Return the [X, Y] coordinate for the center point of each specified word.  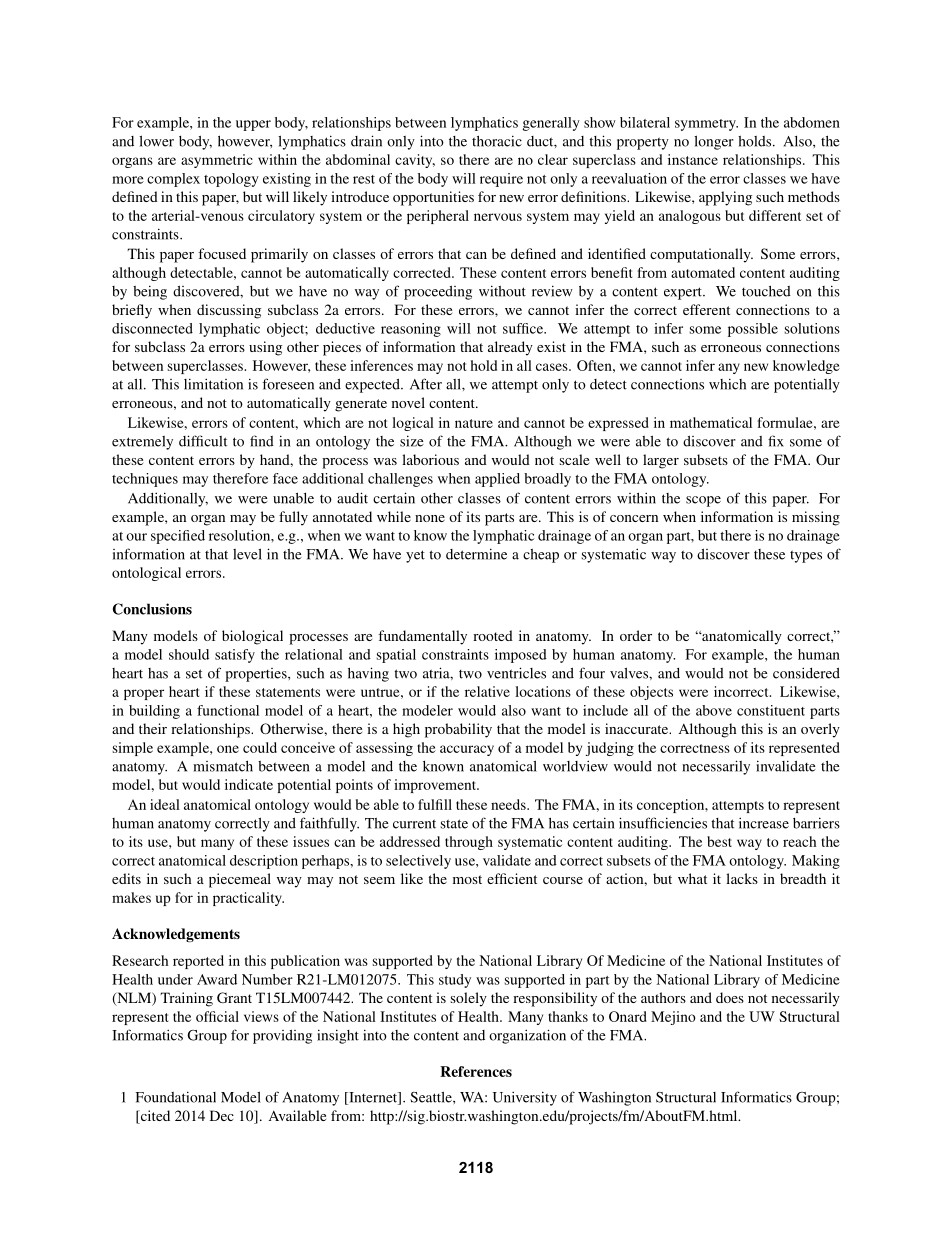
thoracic [497, 141]
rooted [493, 635]
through [469, 843]
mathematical [711, 422]
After [426, 384]
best [719, 841]
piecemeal [240, 880]
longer [714, 142]
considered [806, 673]
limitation [213, 384]
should [189, 654]
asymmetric [217, 161]
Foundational [176, 1097]
